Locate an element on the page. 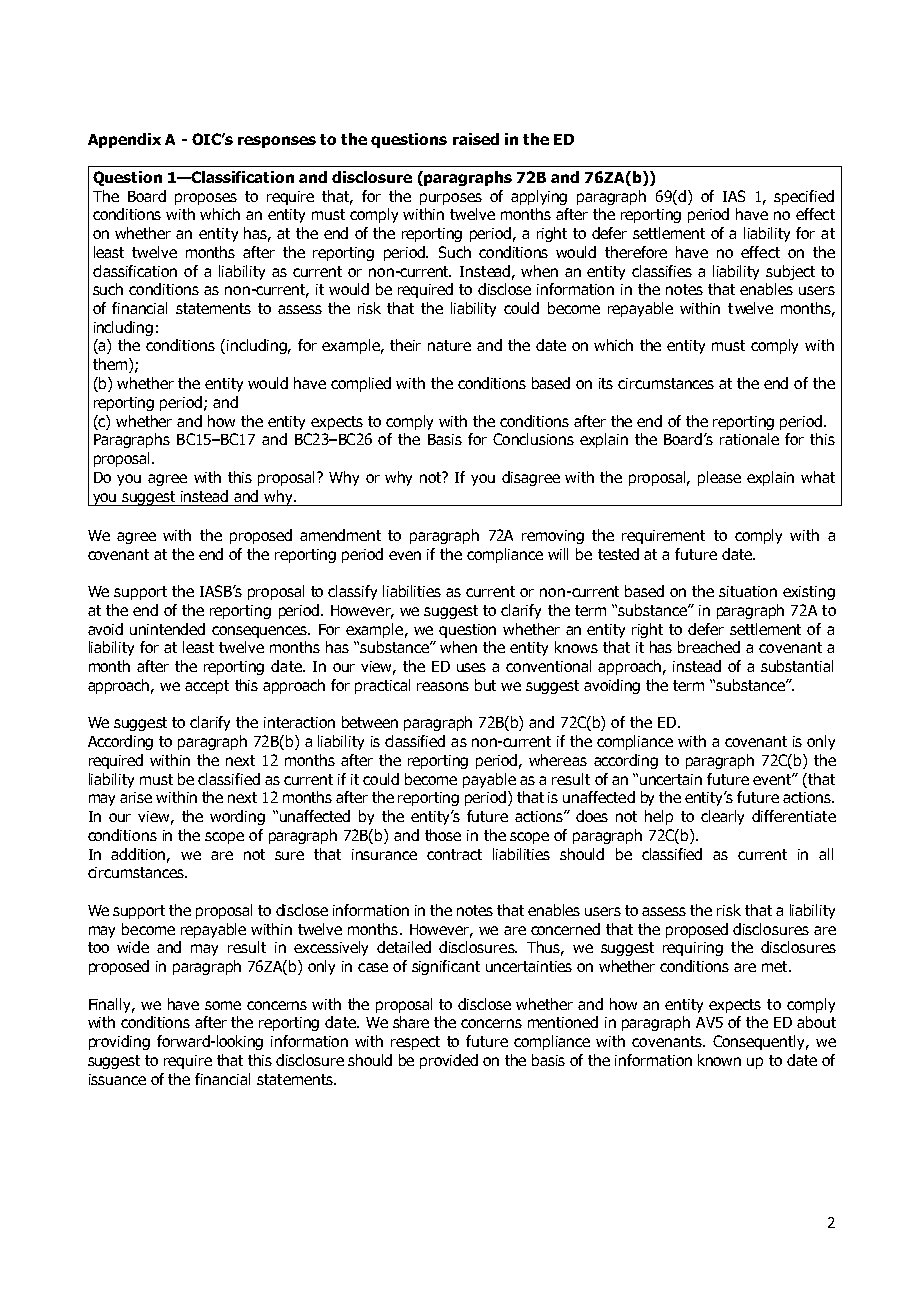  situation is located at coordinates (748, 591).
